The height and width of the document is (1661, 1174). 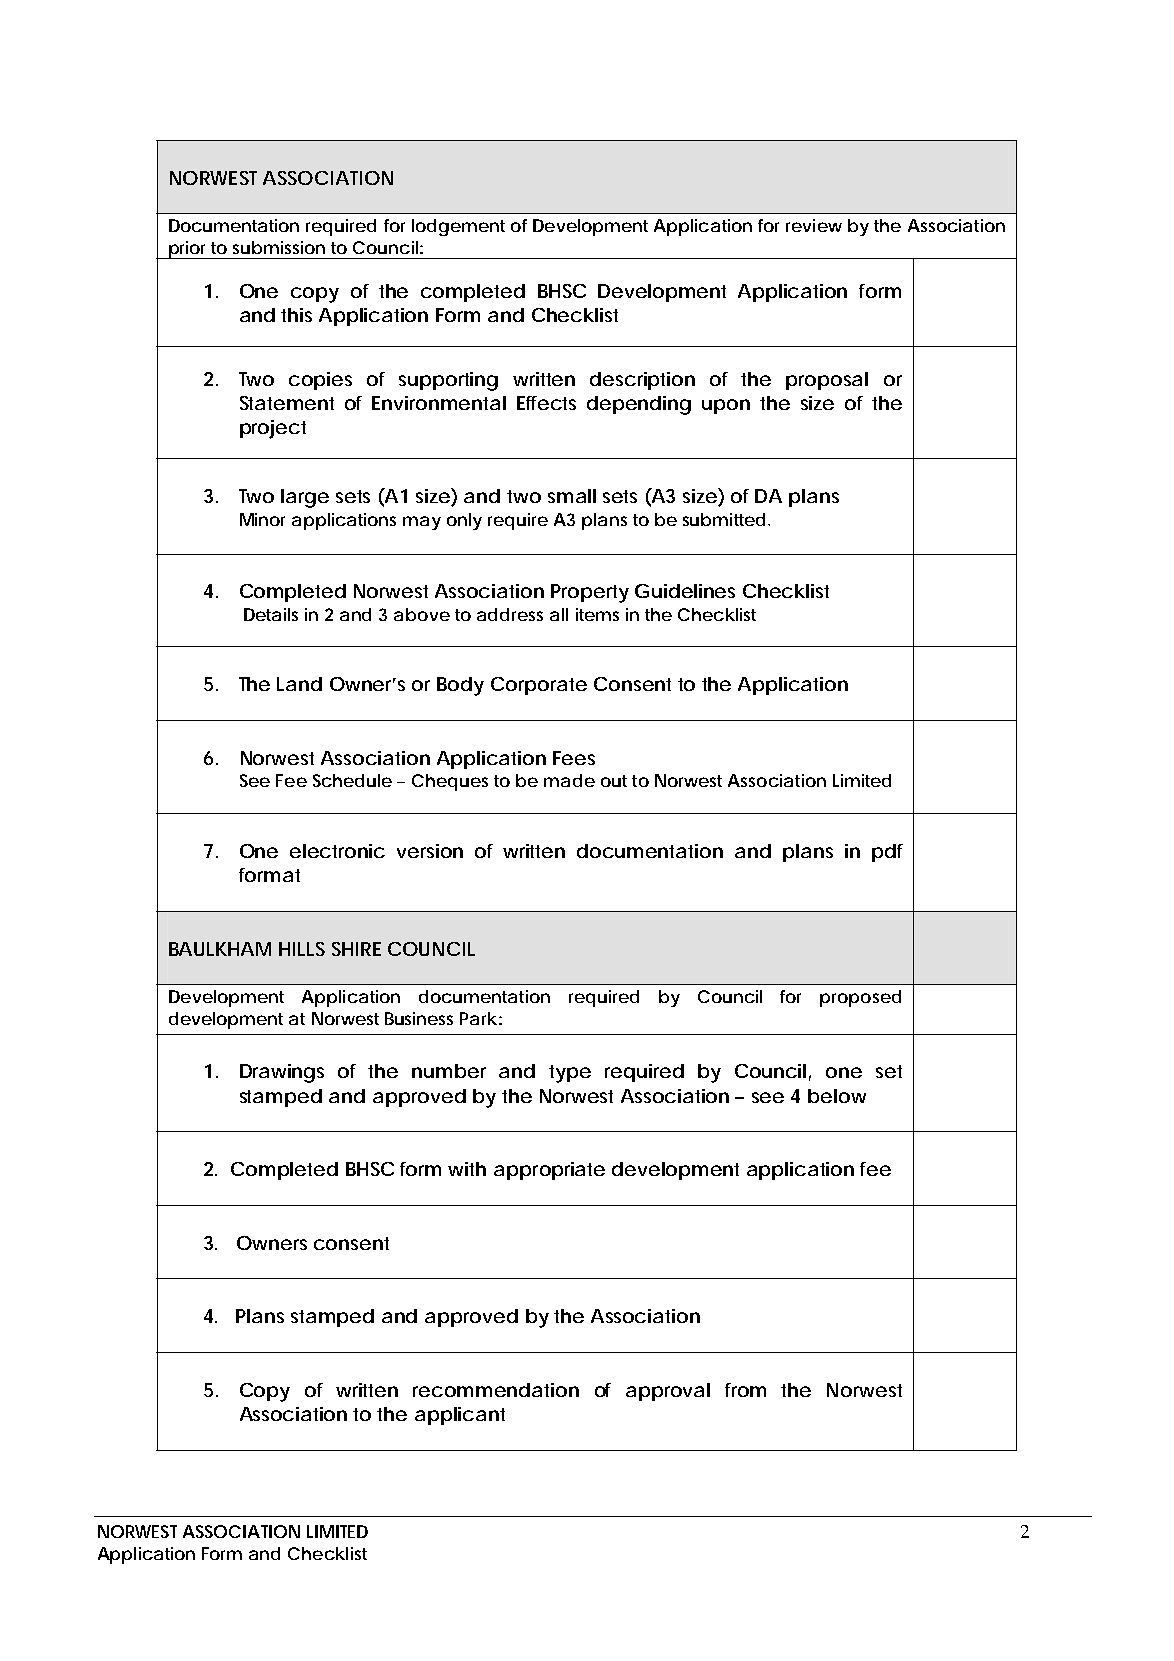 I want to click on Effects, so click(x=546, y=403).
